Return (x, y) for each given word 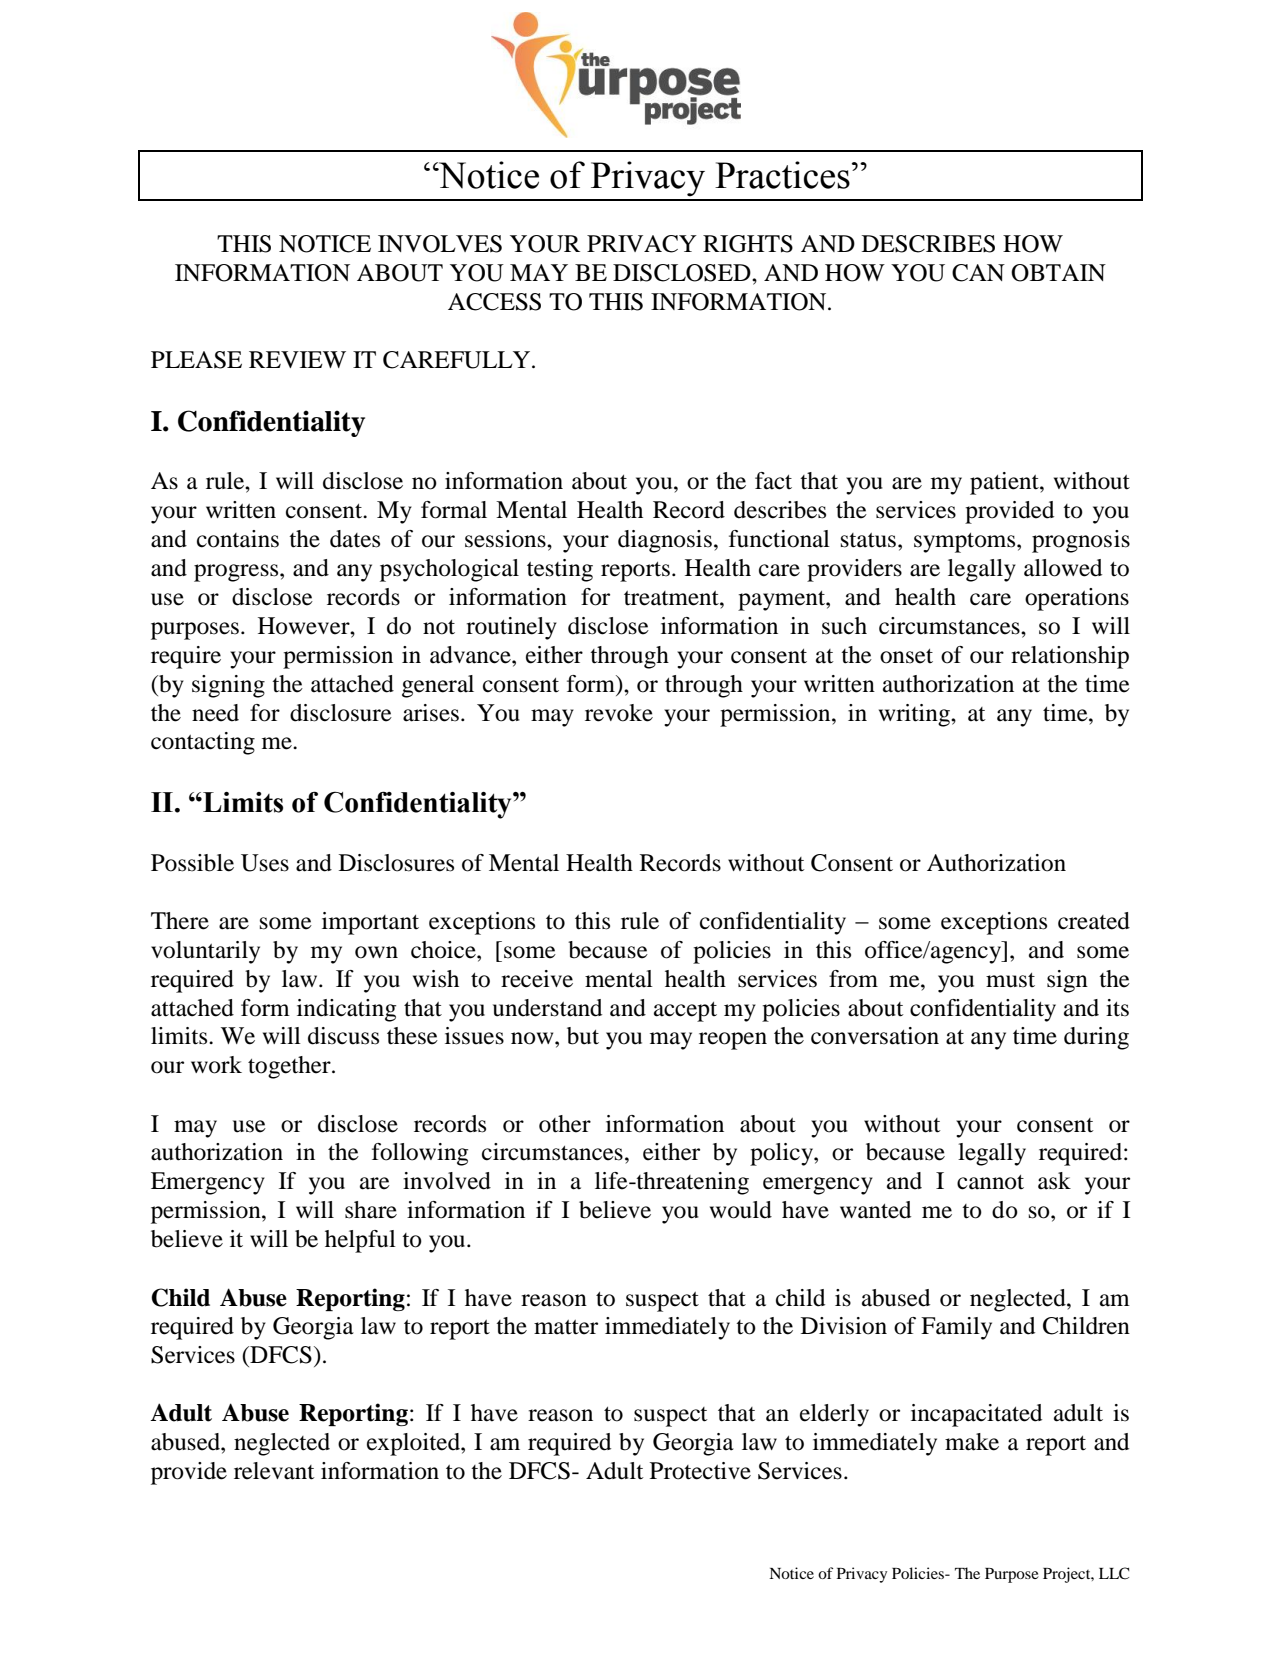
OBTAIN (1058, 273)
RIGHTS (748, 244)
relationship (1070, 657)
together (290, 1067)
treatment (672, 598)
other (565, 1124)
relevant (274, 1471)
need (215, 713)
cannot (990, 1182)
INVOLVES (440, 244)
